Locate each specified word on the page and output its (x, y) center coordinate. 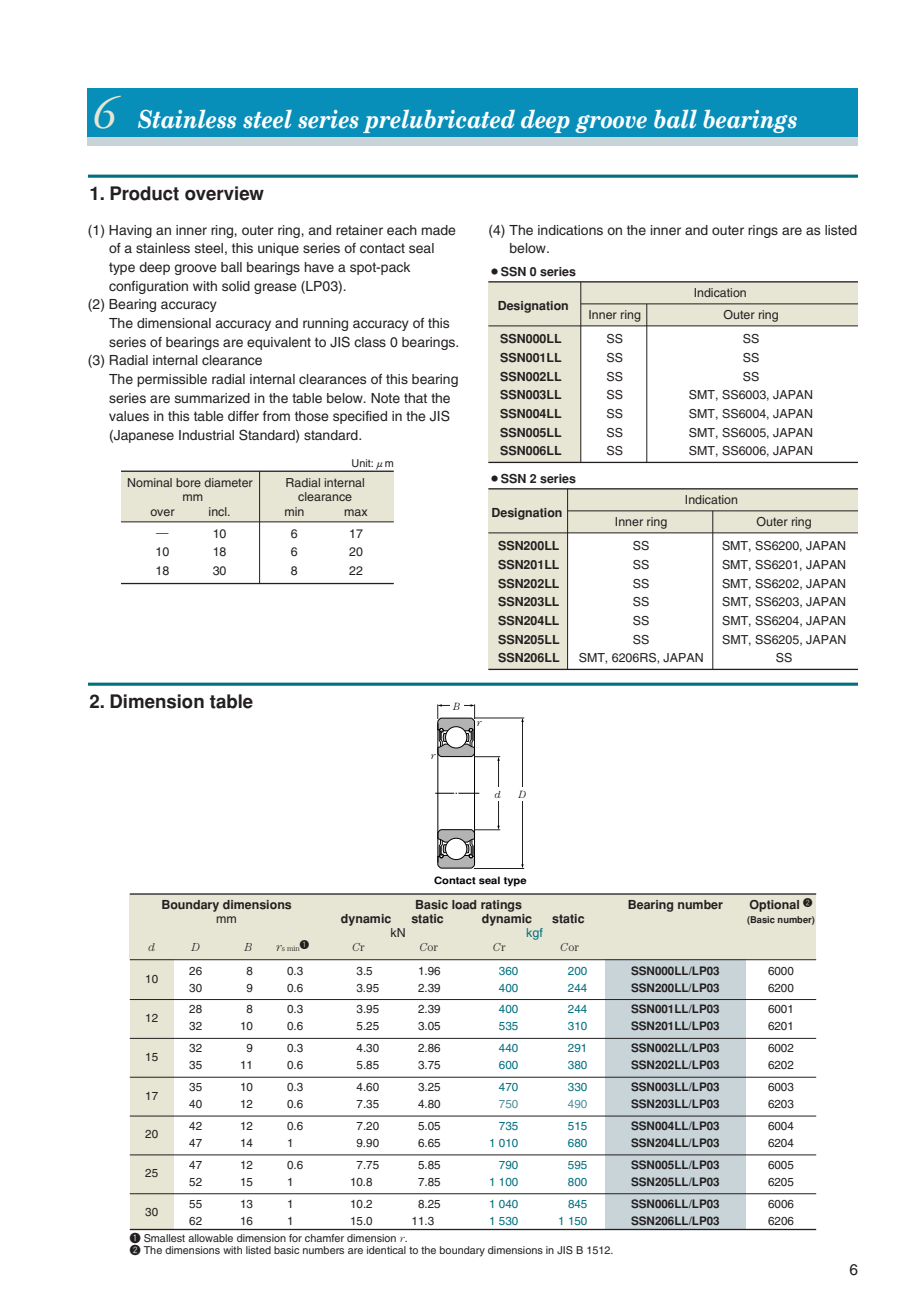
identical (386, 1250)
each (402, 230)
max (355, 512)
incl (219, 511)
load (464, 905)
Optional (774, 906)
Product (144, 193)
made (438, 230)
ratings (501, 906)
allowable (210, 1238)
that (415, 398)
